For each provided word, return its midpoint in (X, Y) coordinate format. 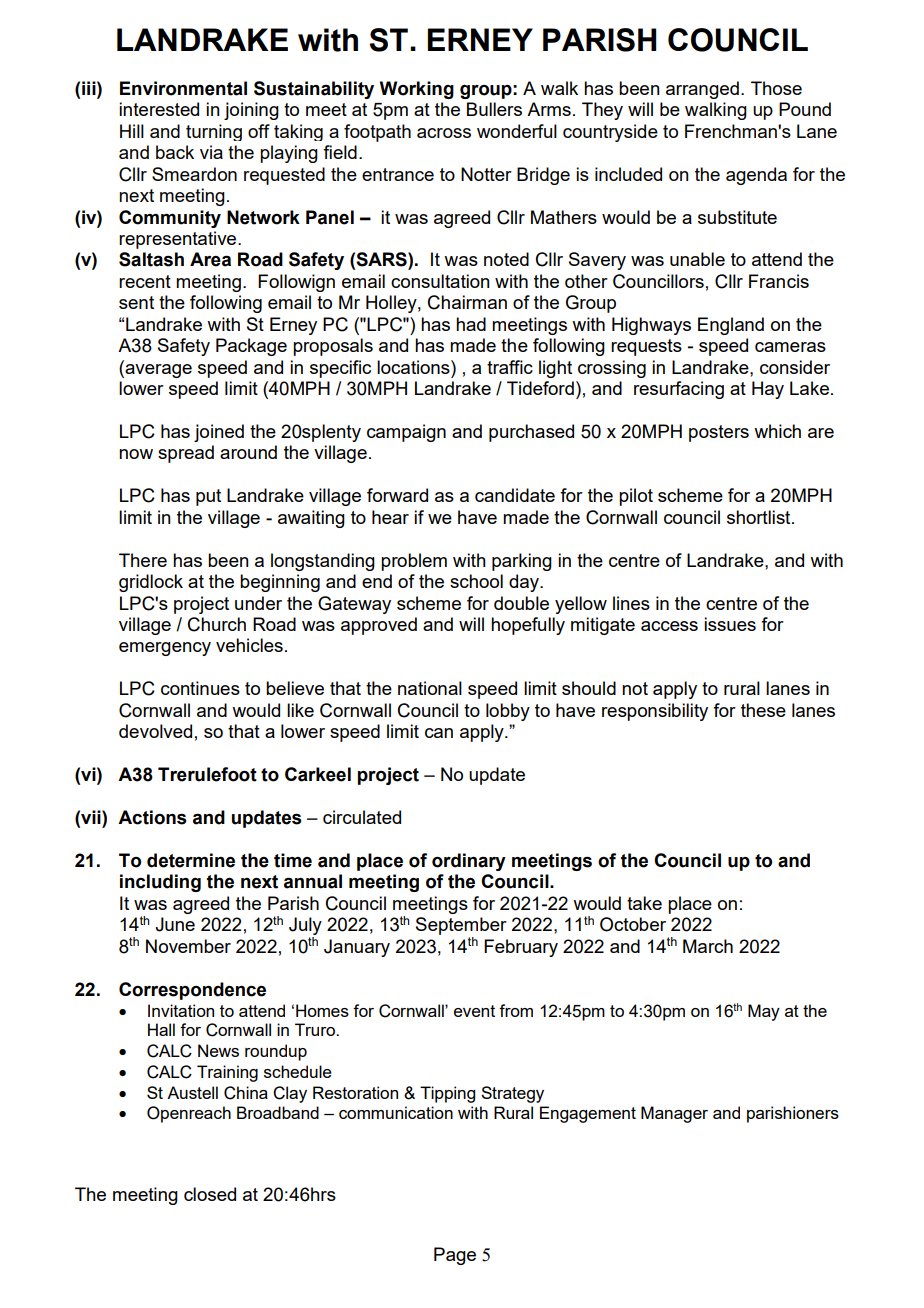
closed (210, 1194)
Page (455, 1256)
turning (214, 132)
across (444, 133)
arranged (702, 90)
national (430, 688)
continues (200, 688)
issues (730, 624)
